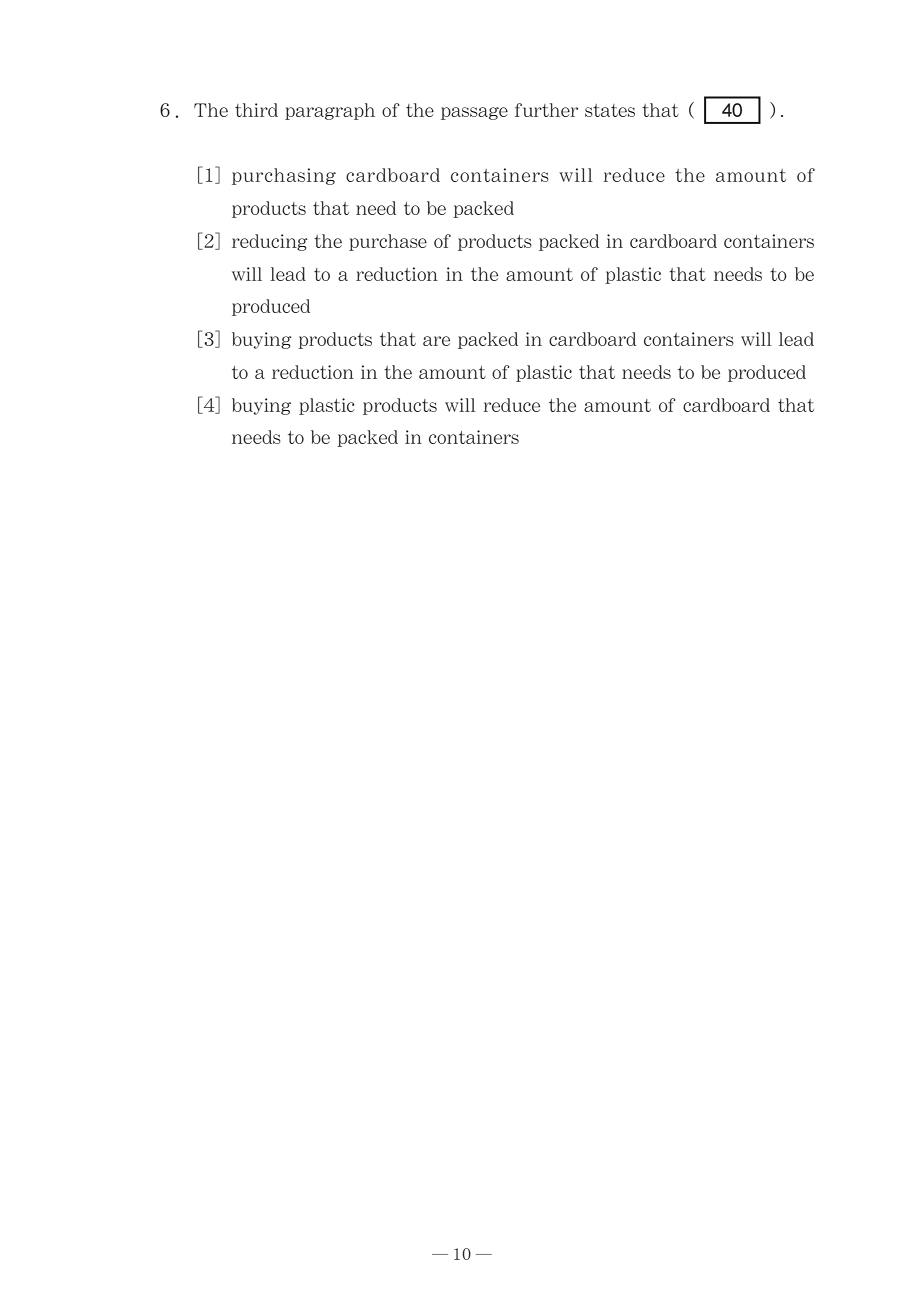 The height and width of the page is (1305, 924). What do you see at coordinates (610, 110) in the page?
I see `states` at bounding box center [610, 110].
